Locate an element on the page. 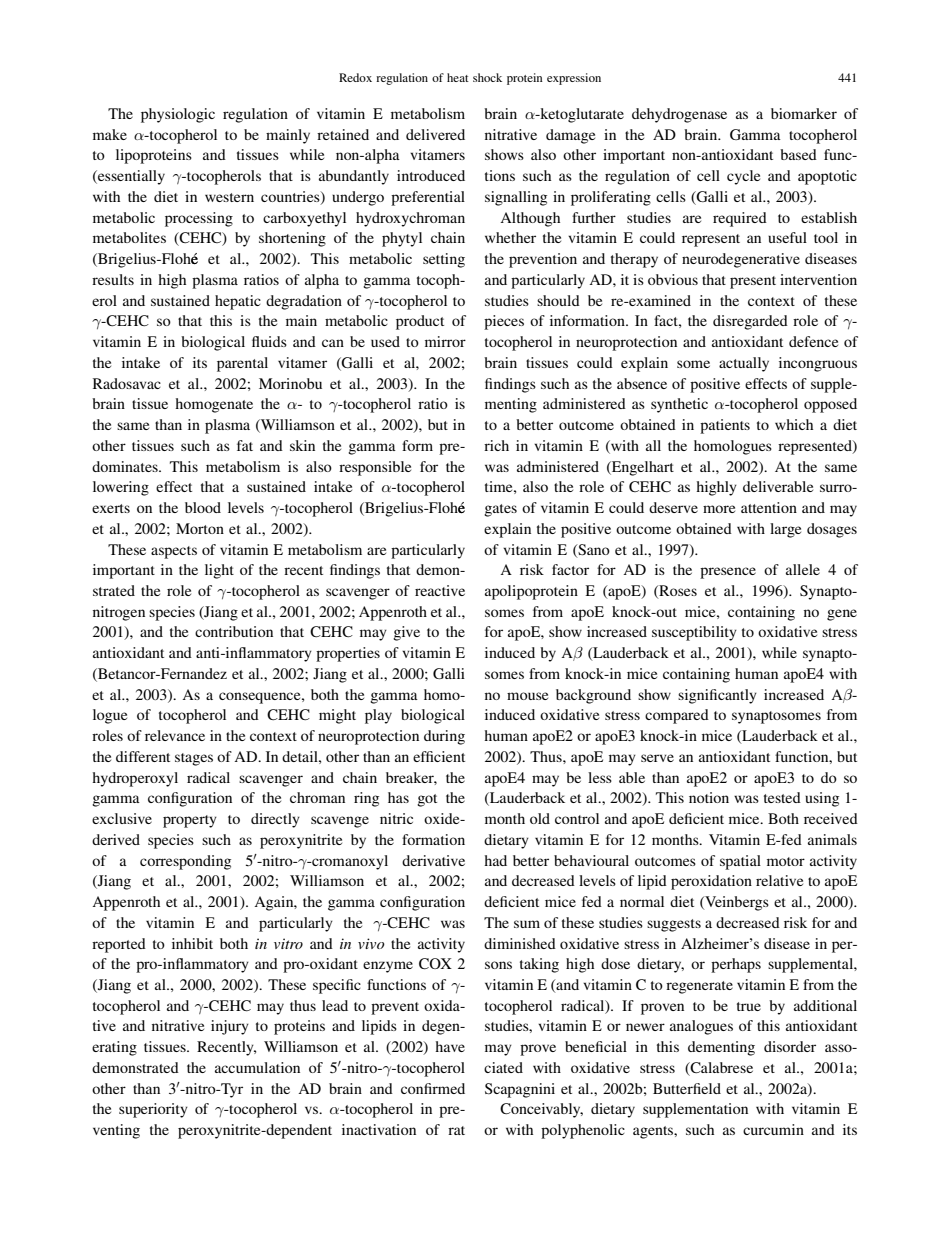  physiologic is located at coordinates (178, 115).
